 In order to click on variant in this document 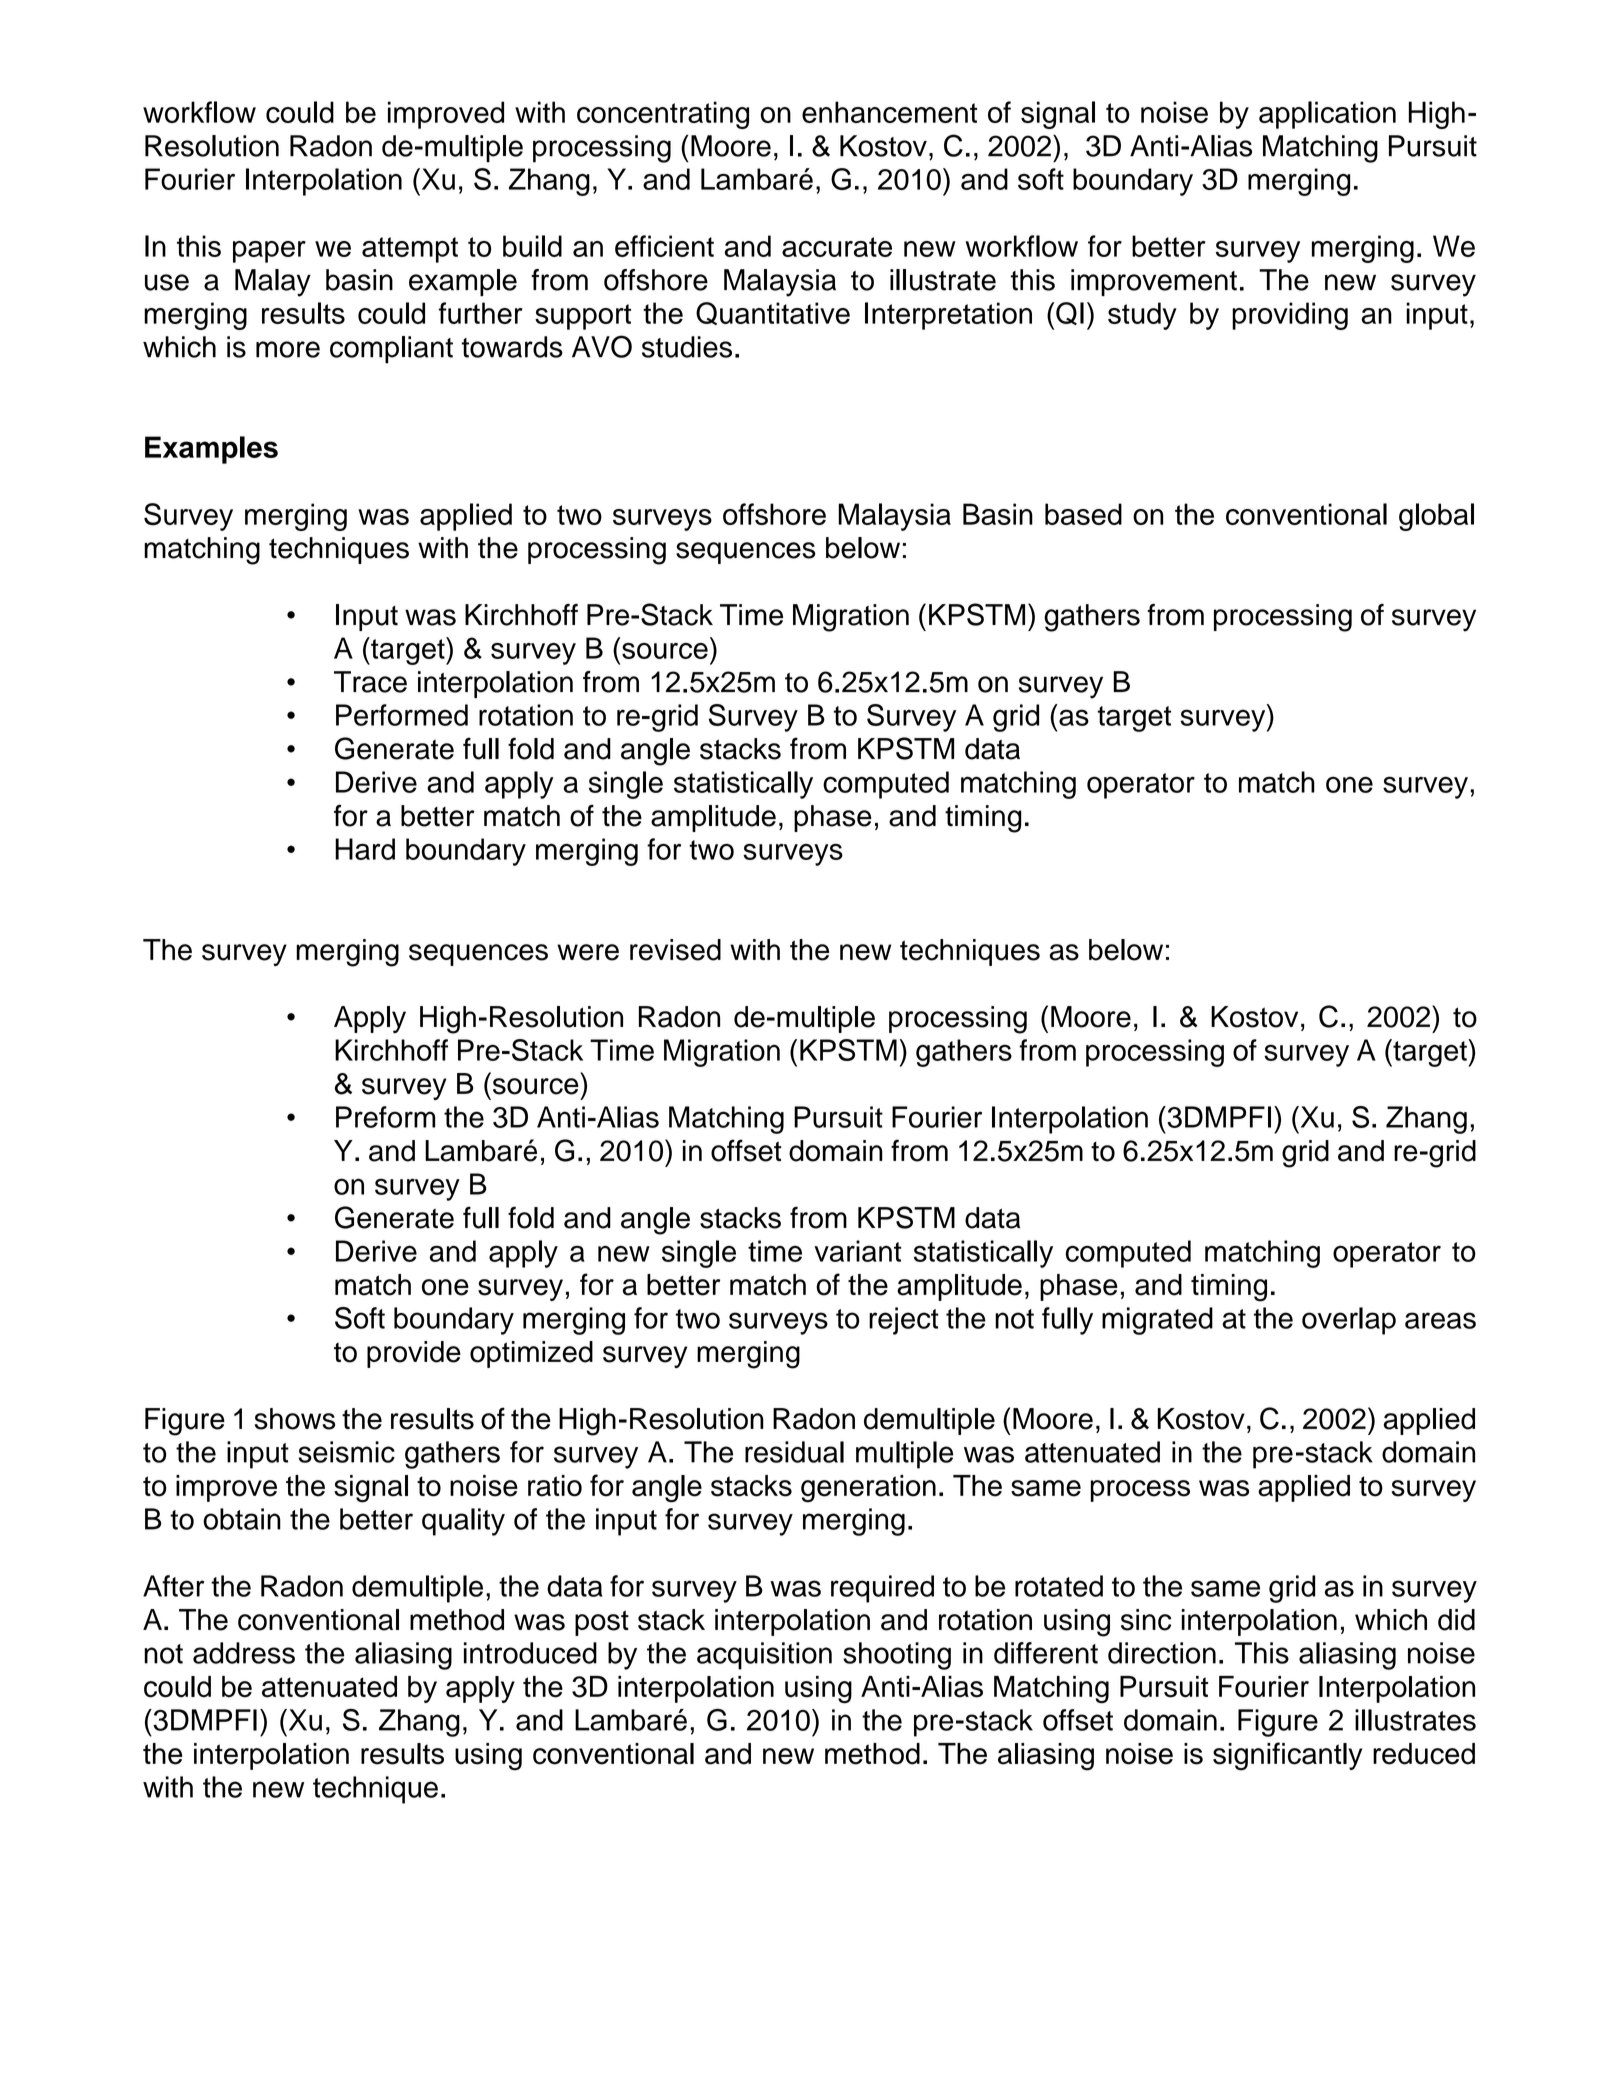, I will do `click(857, 1251)`.
